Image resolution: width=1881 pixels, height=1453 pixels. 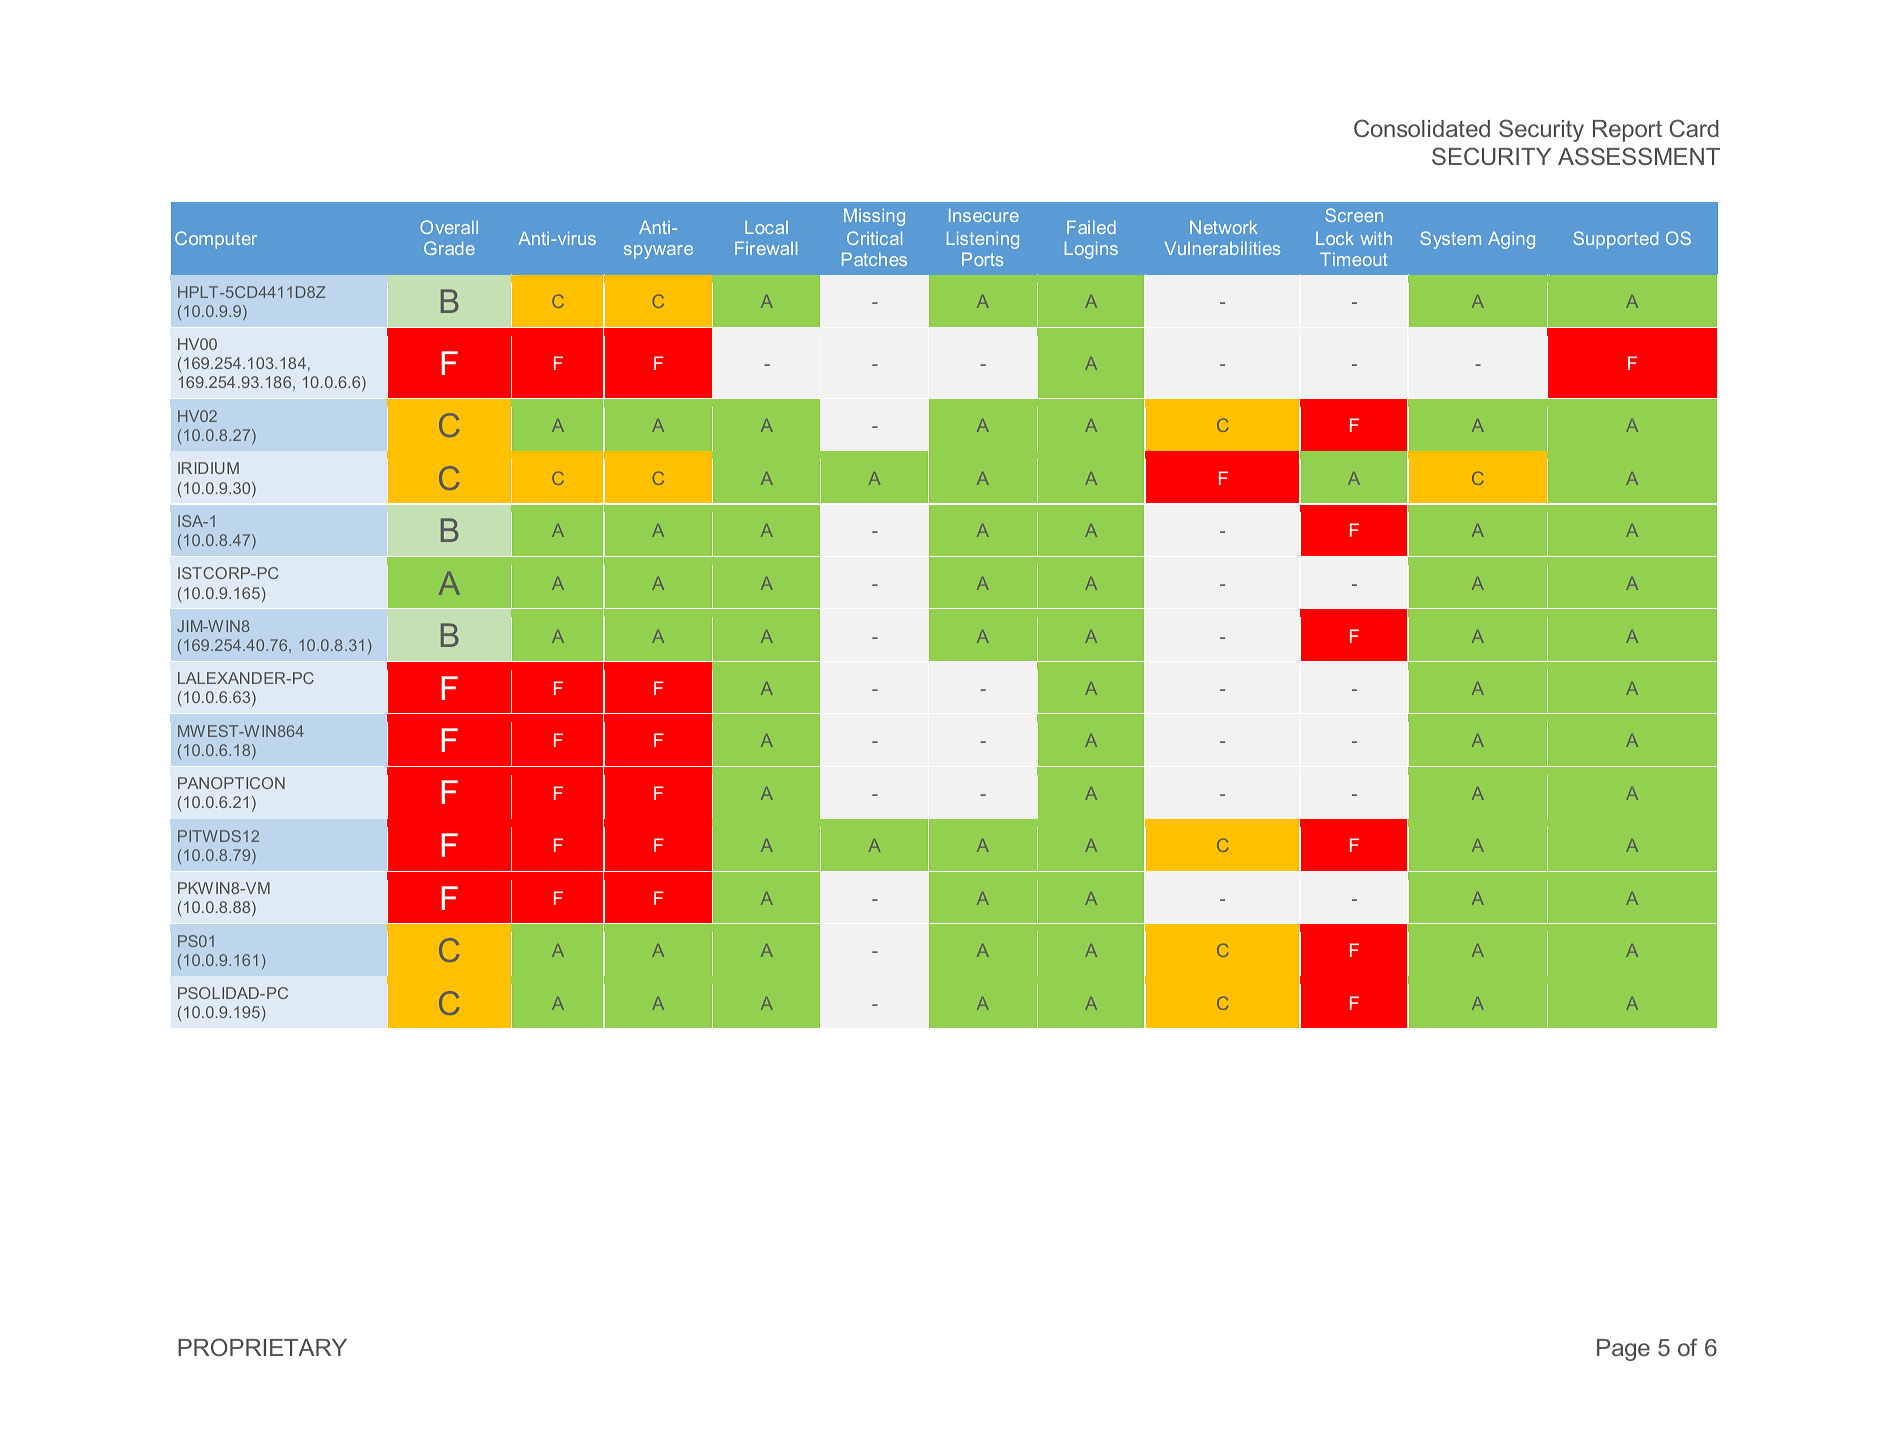 What do you see at coordinates (231, 783) in the screenshot?
I see `PANOPTICON` at bounding box center [231, 783].
